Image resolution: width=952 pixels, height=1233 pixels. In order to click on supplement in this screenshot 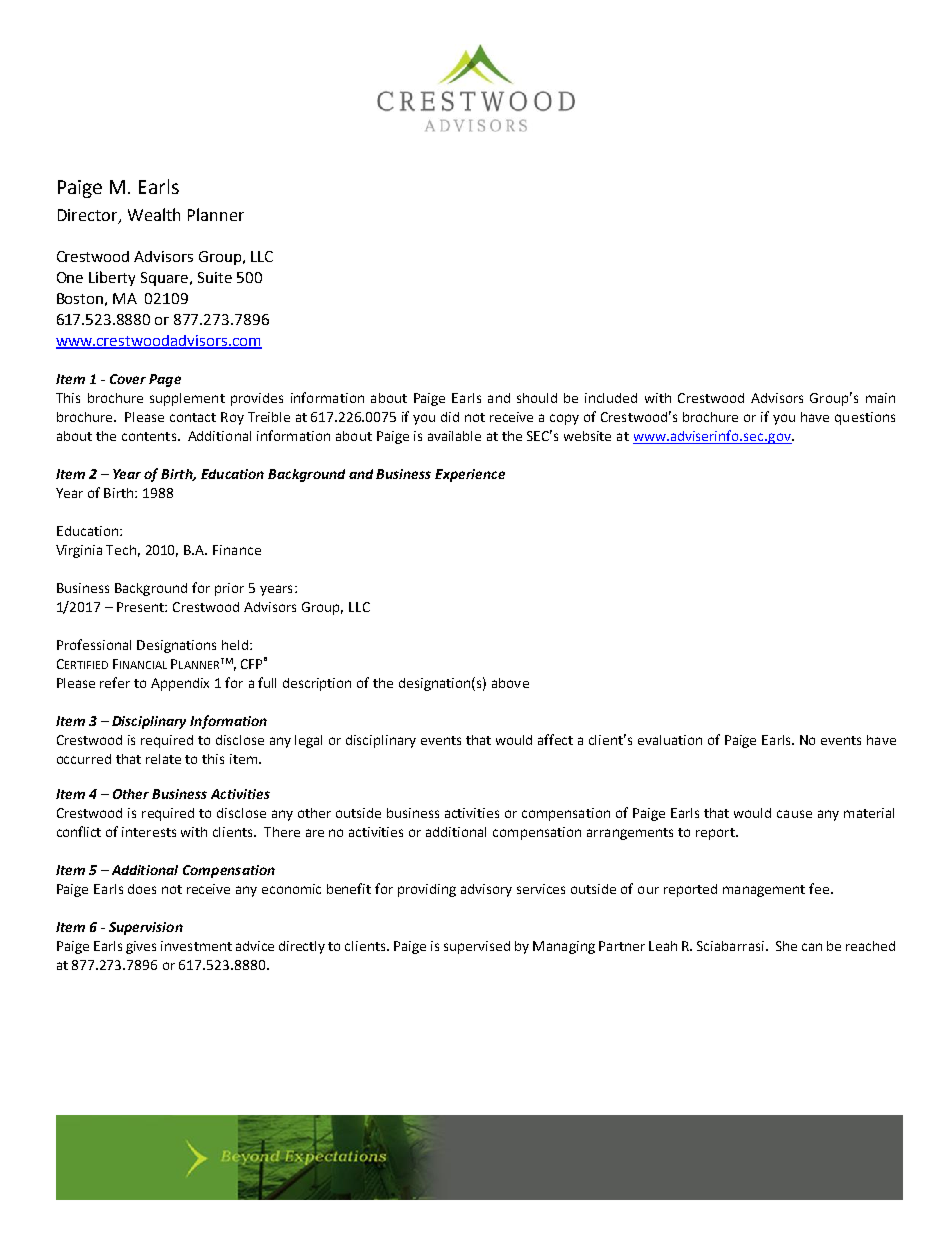, I will do `click(187, 399)`.
